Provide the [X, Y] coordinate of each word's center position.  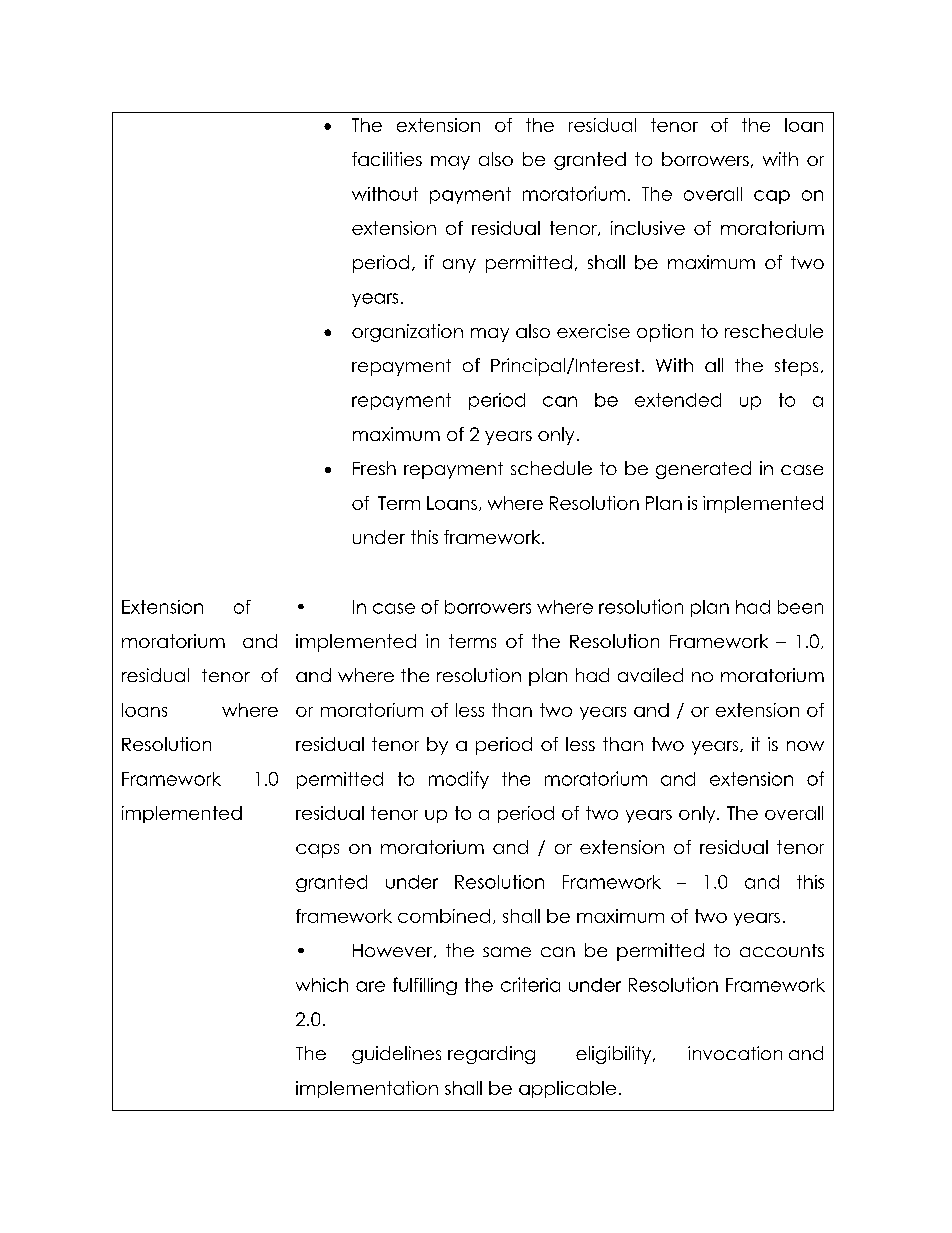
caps [317, 851]
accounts [782, 950]
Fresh [374, 468]
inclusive [648, 228]
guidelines [396, 1055]
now [805, 746]
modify [459, 780]
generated [703, 470]
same [507, 952]
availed [650, 675]
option [665, 333]
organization [407, 333]
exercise [593, 331]
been [800, 607]
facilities [387, 159]
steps [796, 367]
